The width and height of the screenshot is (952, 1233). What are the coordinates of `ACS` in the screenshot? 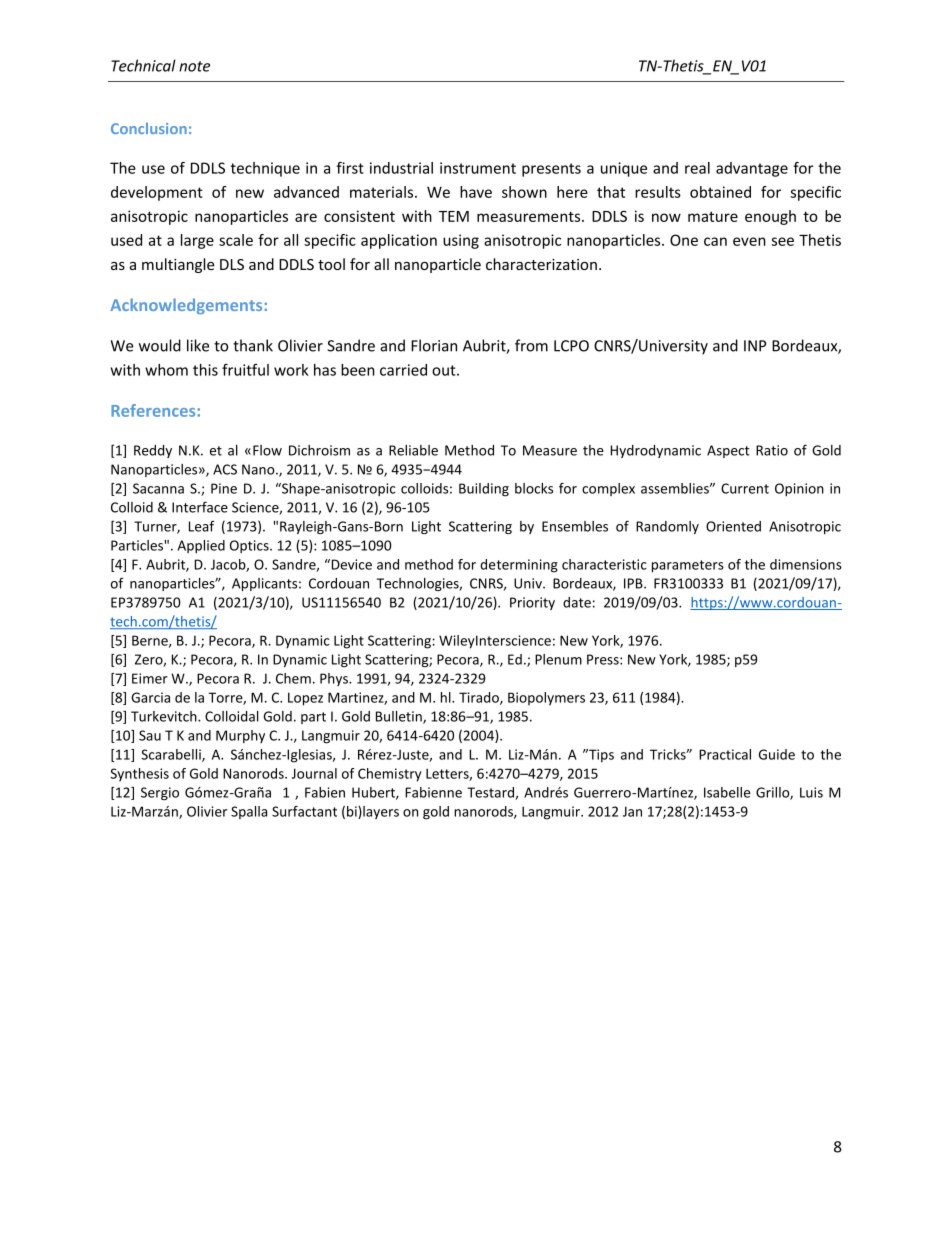 It's located at (225, 469).
